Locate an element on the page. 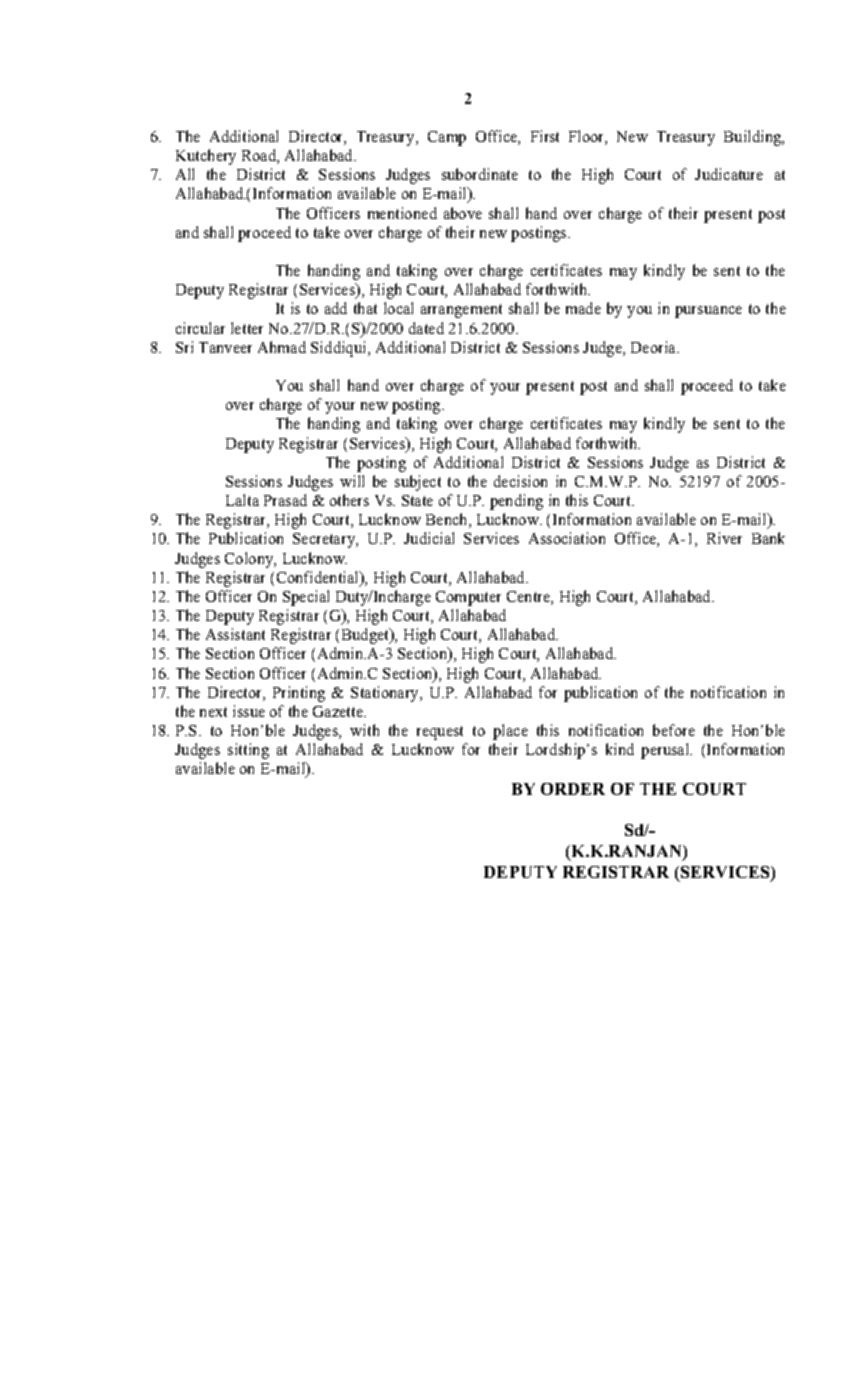  Building is located at coordinates (754, 138).
